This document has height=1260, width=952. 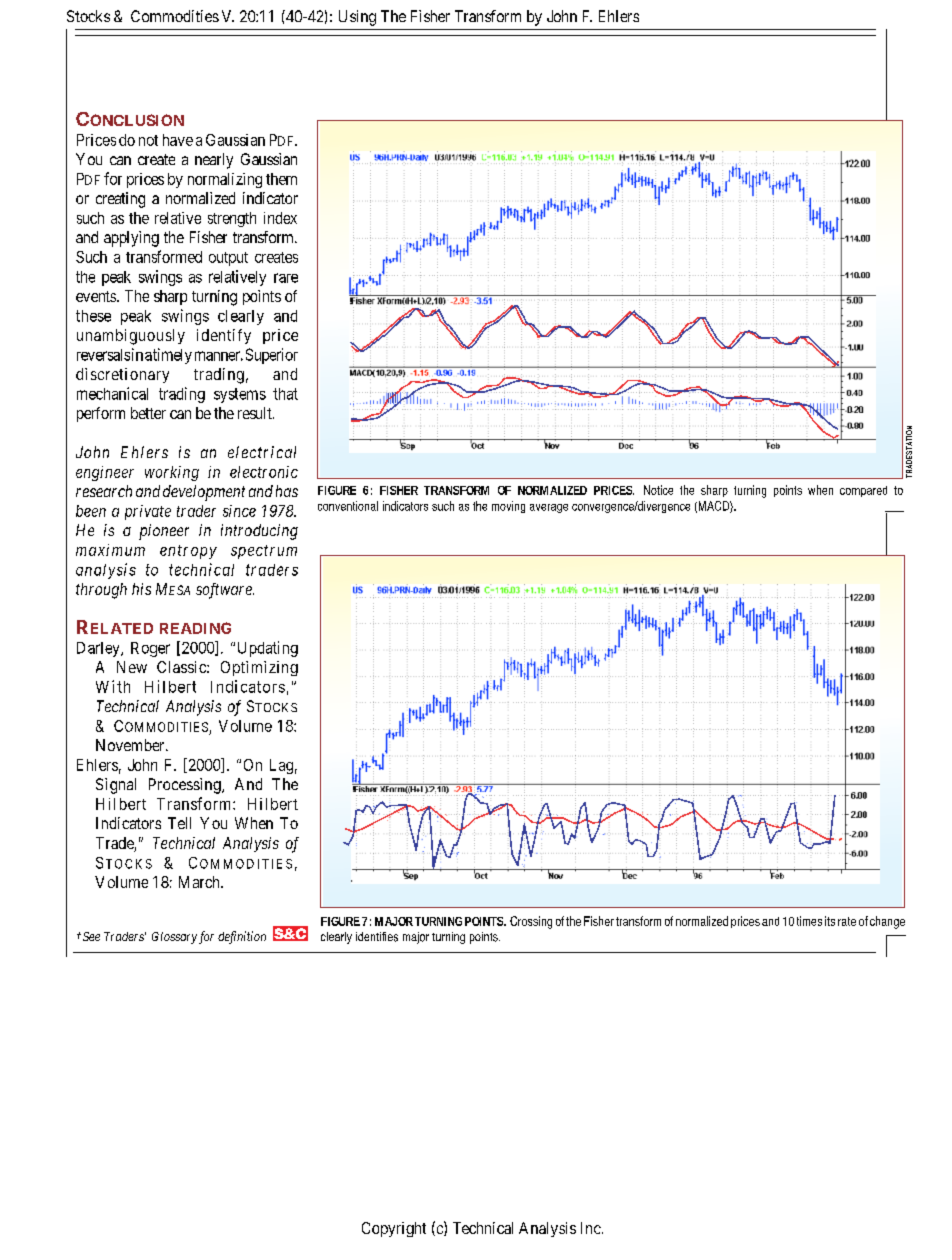 I want to click on that, so click(x=285, y=394).
